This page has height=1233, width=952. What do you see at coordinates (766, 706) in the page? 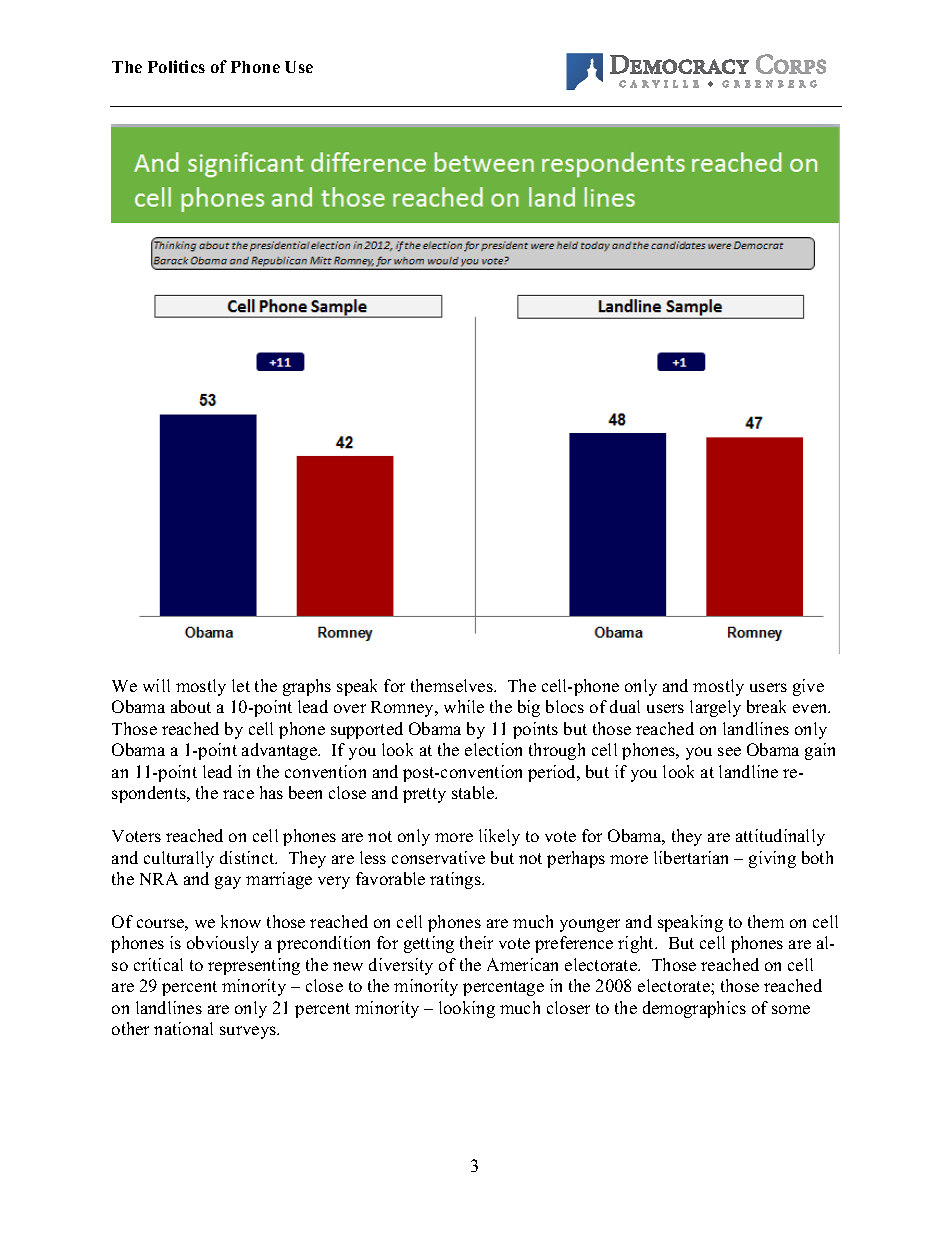
I see `break` at bounding box center [766, 706].
